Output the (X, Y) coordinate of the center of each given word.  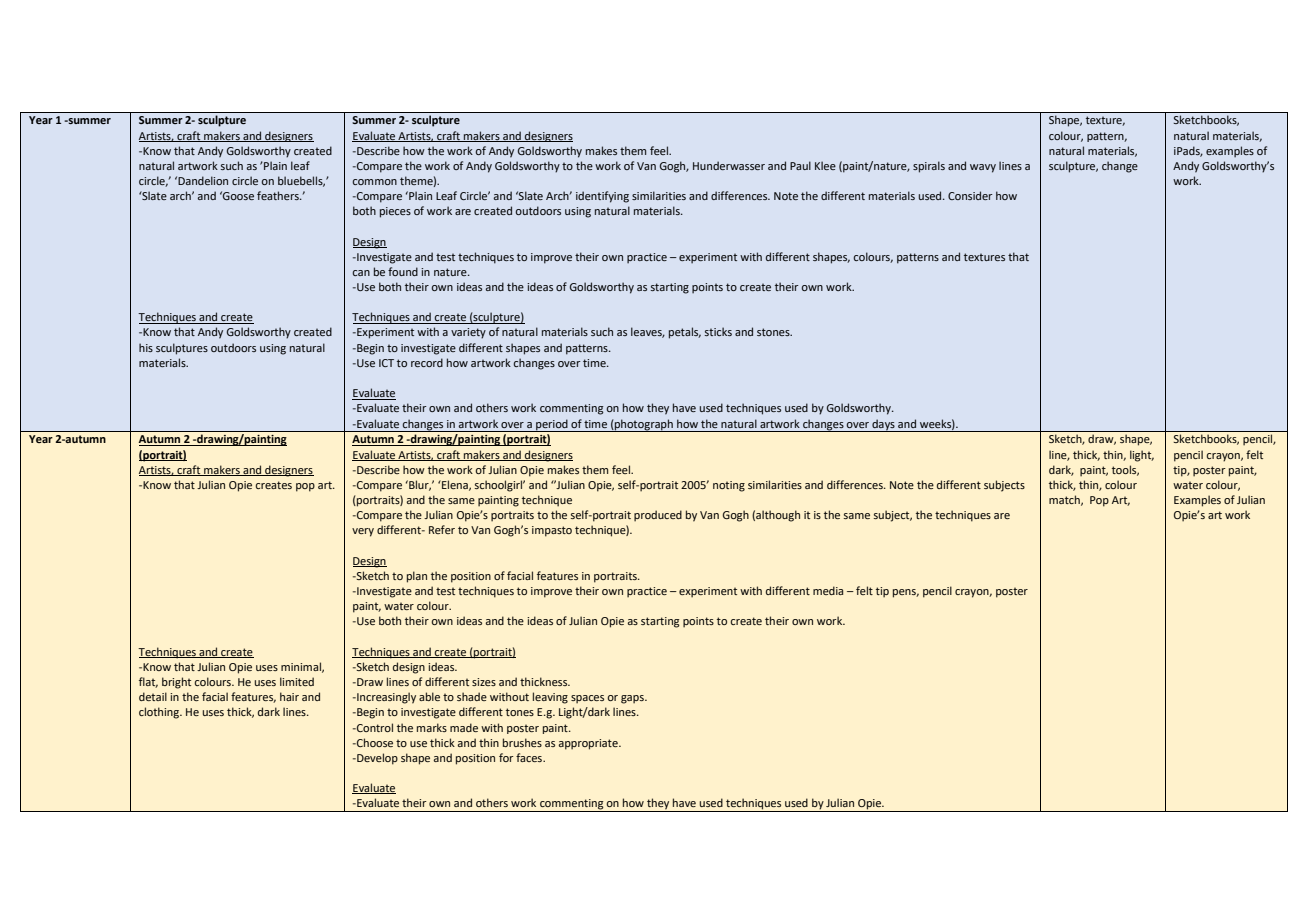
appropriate (589, 744)
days (883, 425)
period (552, 425)
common (375, 182)
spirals (929, 167)
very (363, 532)
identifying (602, 197)
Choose (374, 742)
